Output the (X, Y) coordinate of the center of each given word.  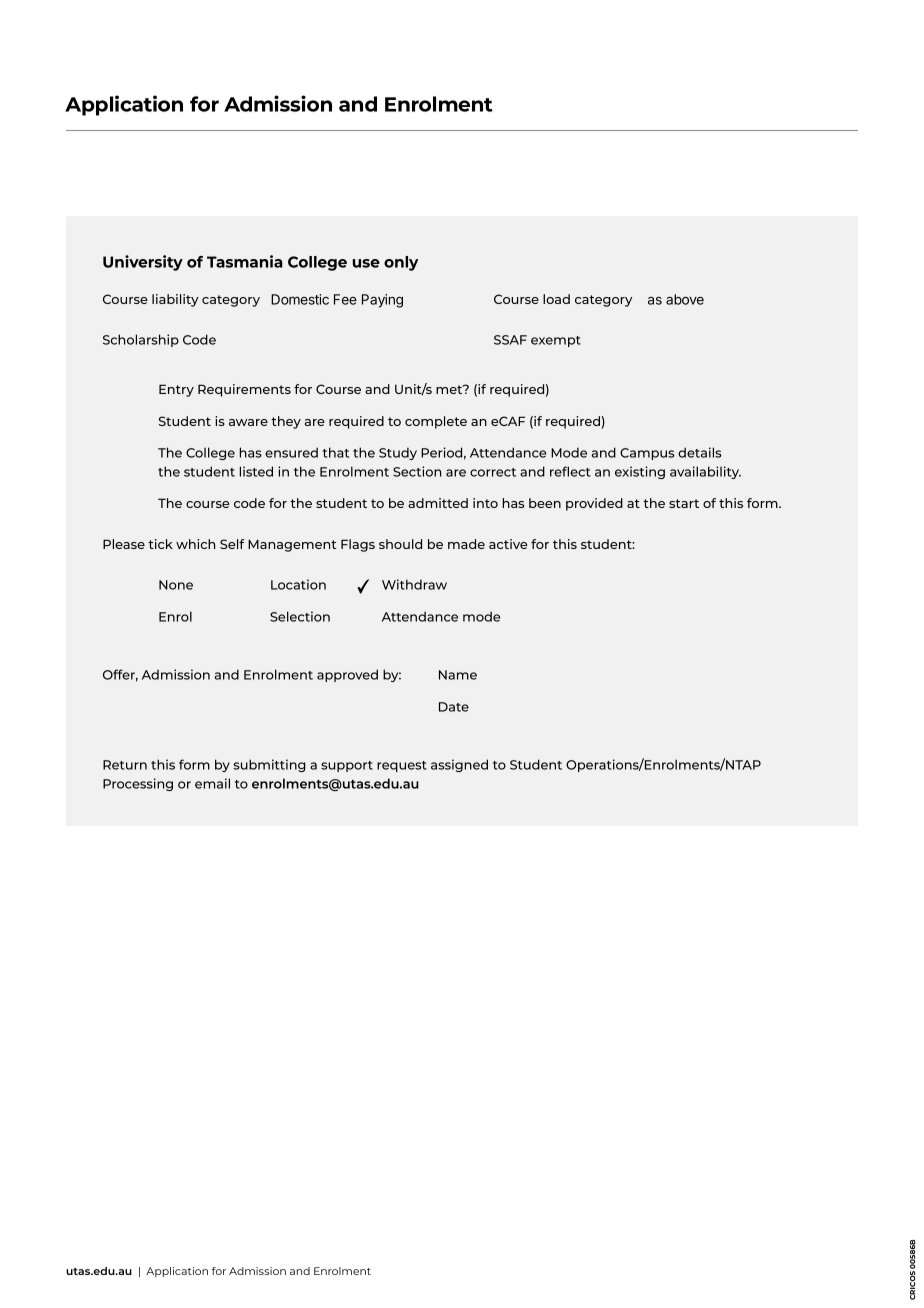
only (401, 263)
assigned (459, 765)
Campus (647, 454)
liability (175, 300)
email (212, 783)
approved (347, 675)
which (195, 544)
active (508, 544)
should (400, 544)
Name (458, 675)
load (556, 299)
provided (594, 504)
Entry (176, 390)
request (402, 766)
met (450, 389)
